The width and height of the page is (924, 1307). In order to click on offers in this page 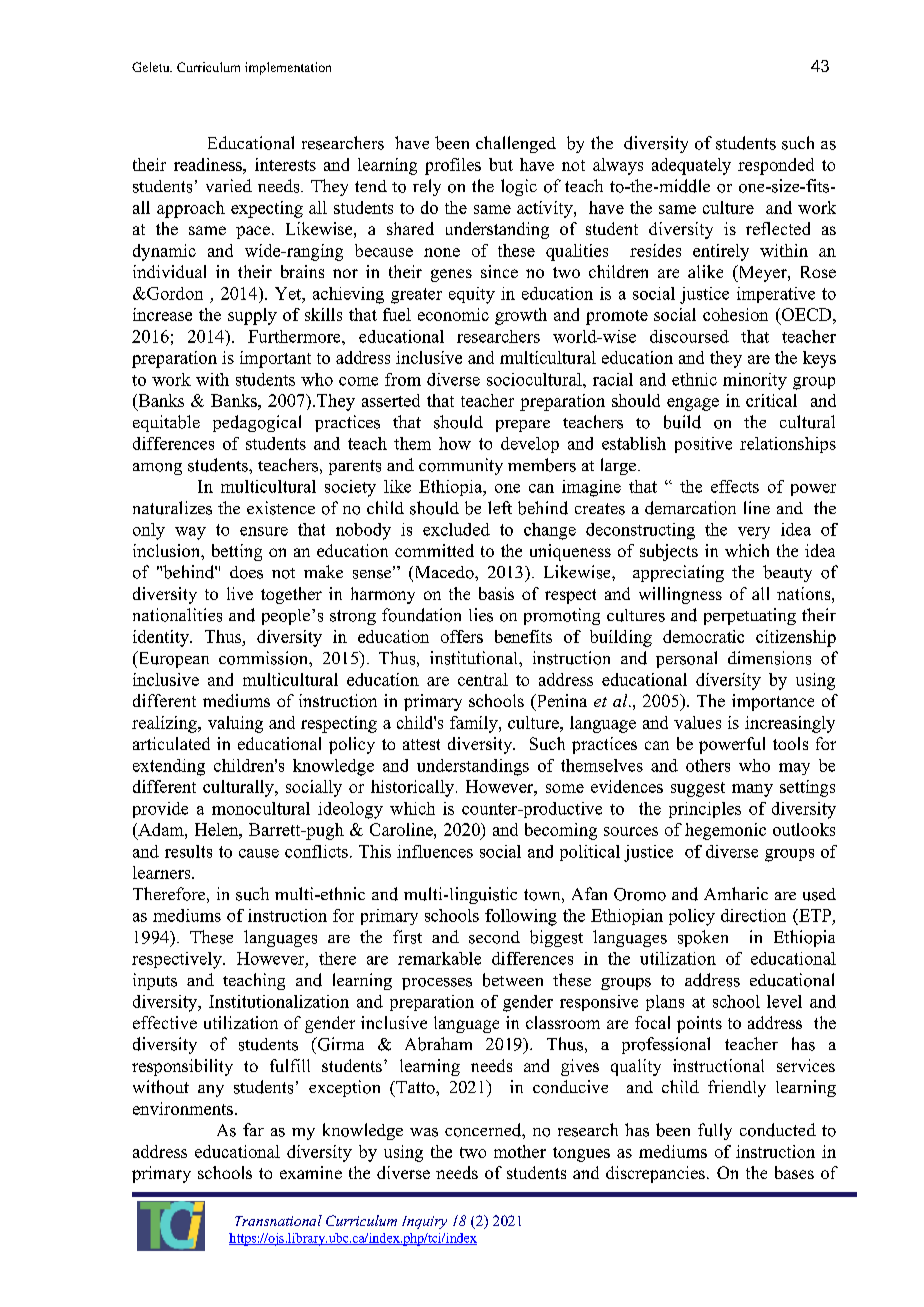, I will do `click(462, 636)`.
